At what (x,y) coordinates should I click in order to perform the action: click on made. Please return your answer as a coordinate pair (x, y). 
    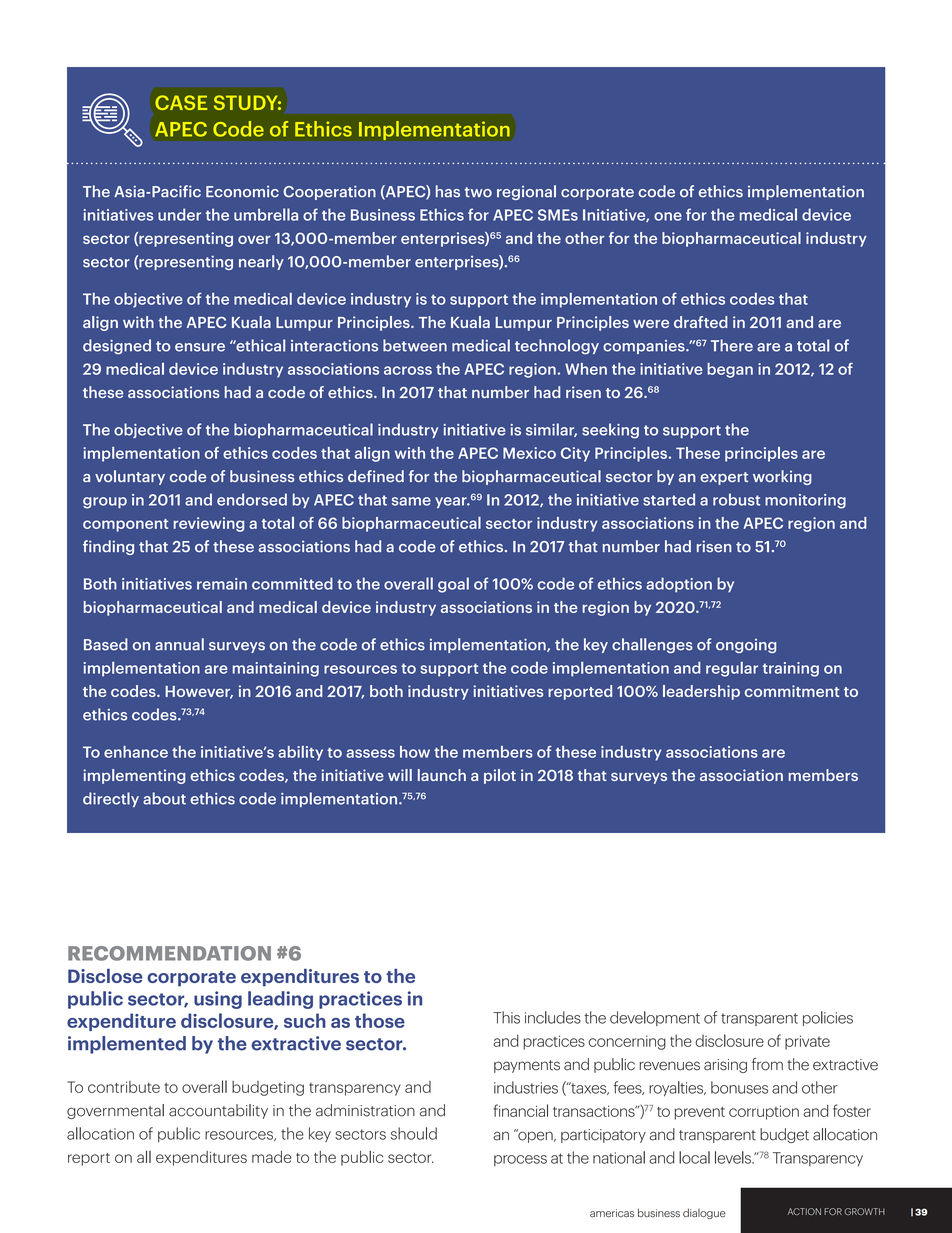
    Looking at the image, I should click on (271, 1157).
